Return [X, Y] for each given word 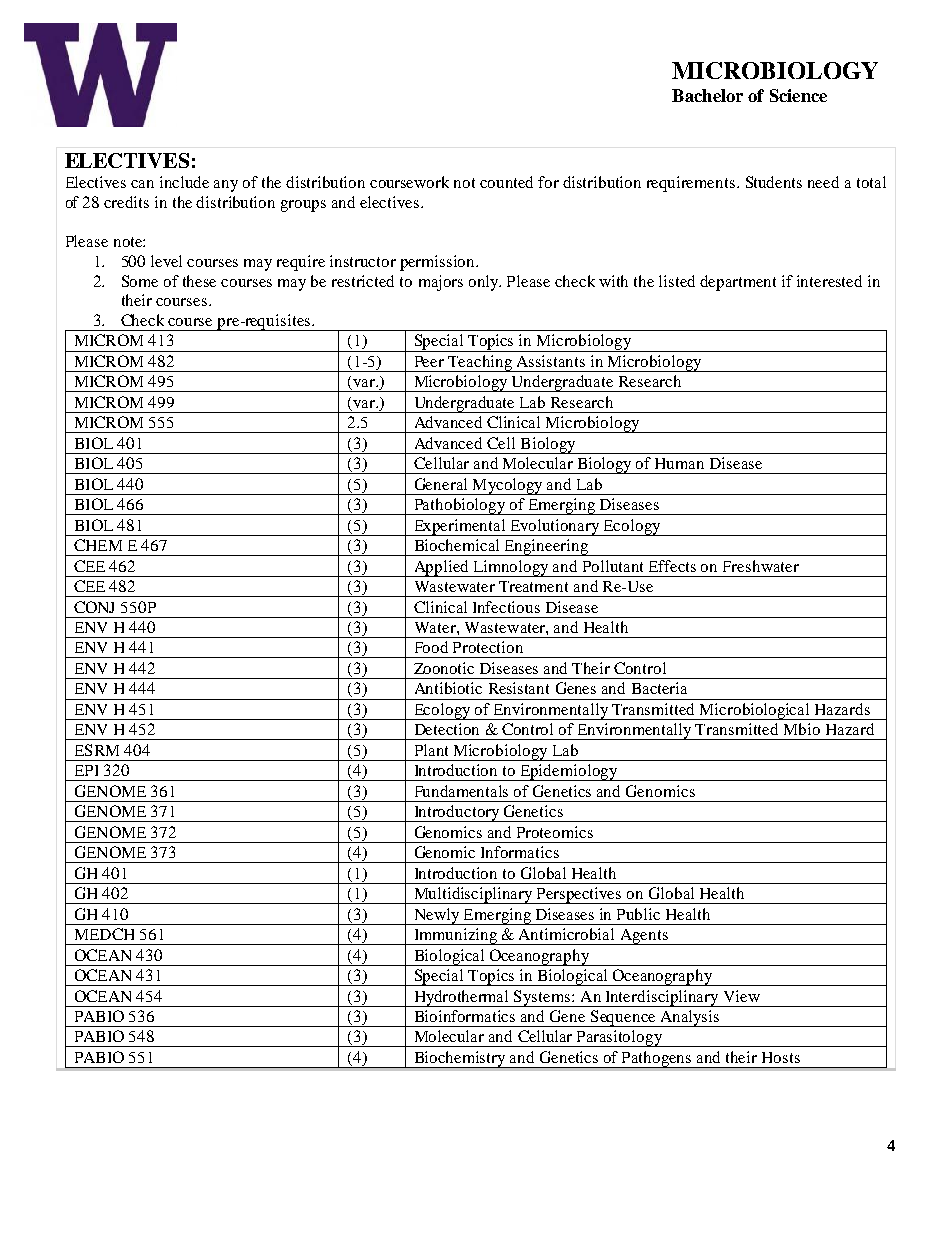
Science [798, 95]
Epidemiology [568, 772]
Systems [543, 998]
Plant [431, 750]
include [184, 182]
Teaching [480, 363]
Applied [441, 568]
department [738, 283]
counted [506, 182]
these [199, 281]
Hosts [781, 1057]
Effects [672, 566]
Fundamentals [461, 791]
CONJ [94, 607]
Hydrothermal [462, 998]
